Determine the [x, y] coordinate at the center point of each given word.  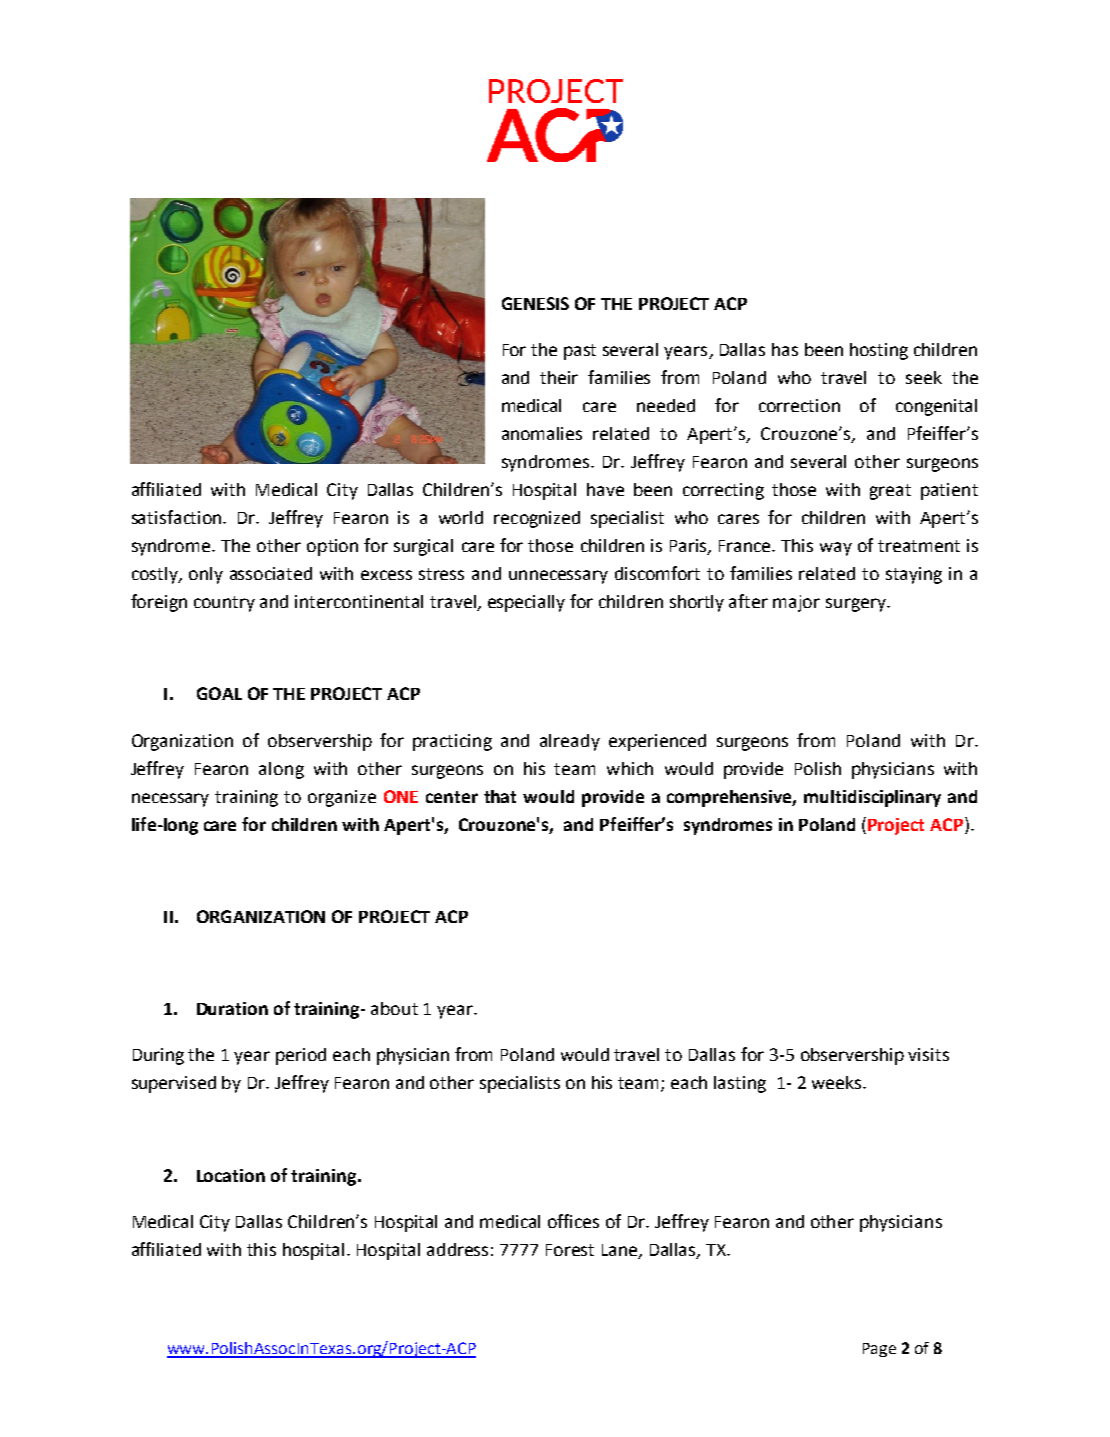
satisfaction [178, 517]
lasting [740, 1084]
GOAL [219, 693]
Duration [232, 1008]
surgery [857, 605]
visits [928, 1054]
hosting [879, 351]
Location [231, 1175]
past [580, 352]
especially [526, 603]
